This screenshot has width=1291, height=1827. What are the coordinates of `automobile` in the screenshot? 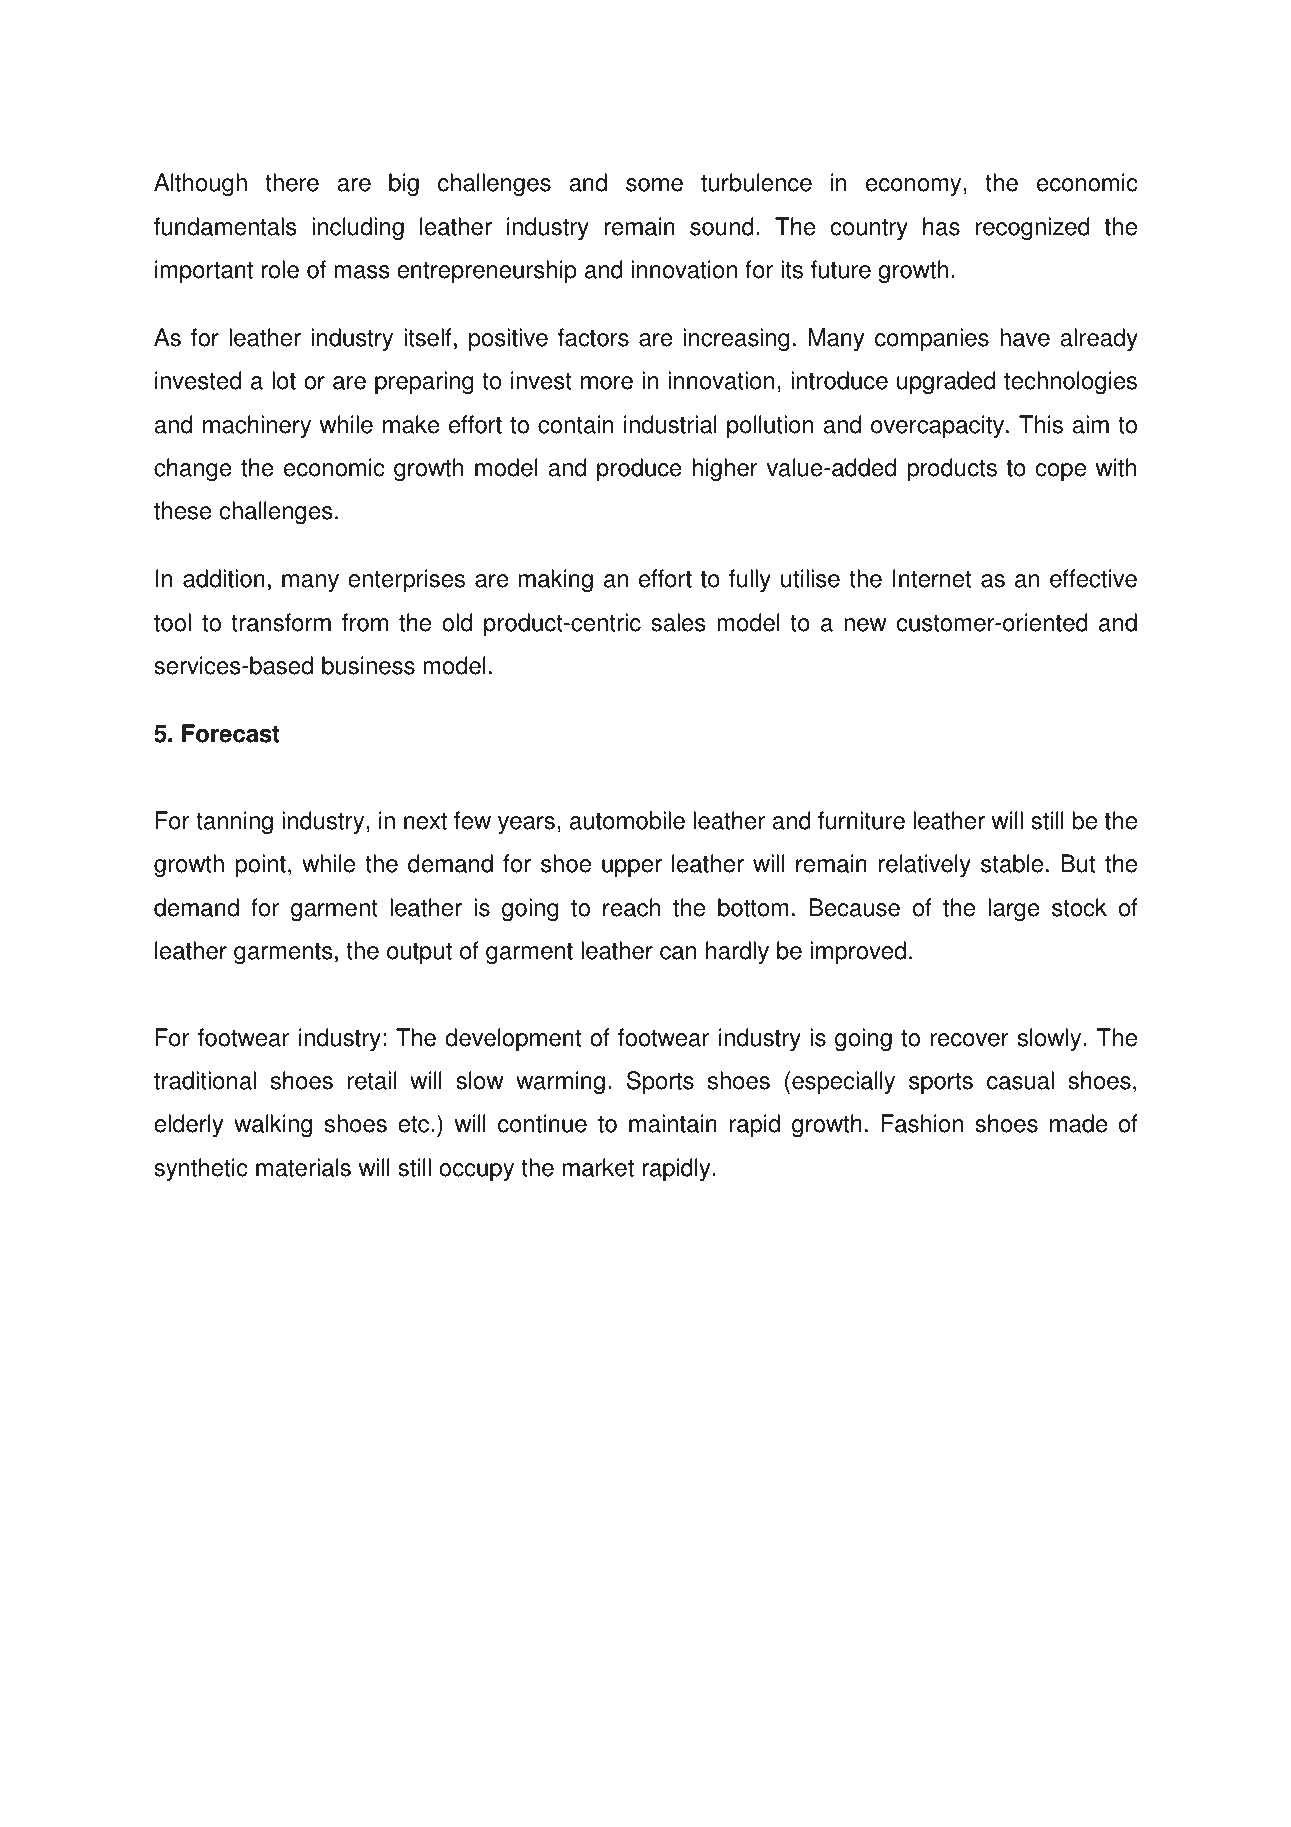 It's located at (627, 820).
